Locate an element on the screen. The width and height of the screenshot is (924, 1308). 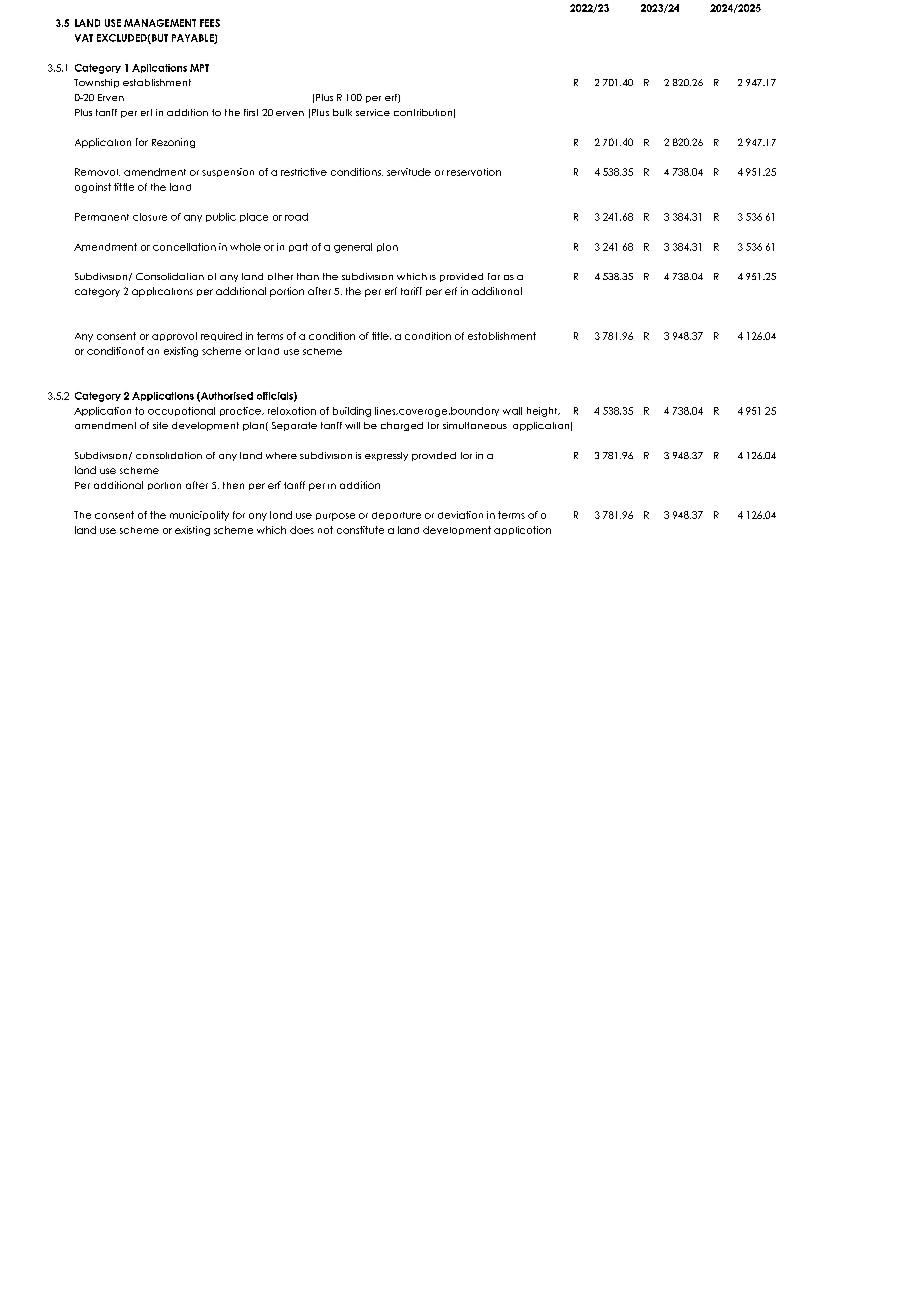
service is located at coordinates (373, 112).
